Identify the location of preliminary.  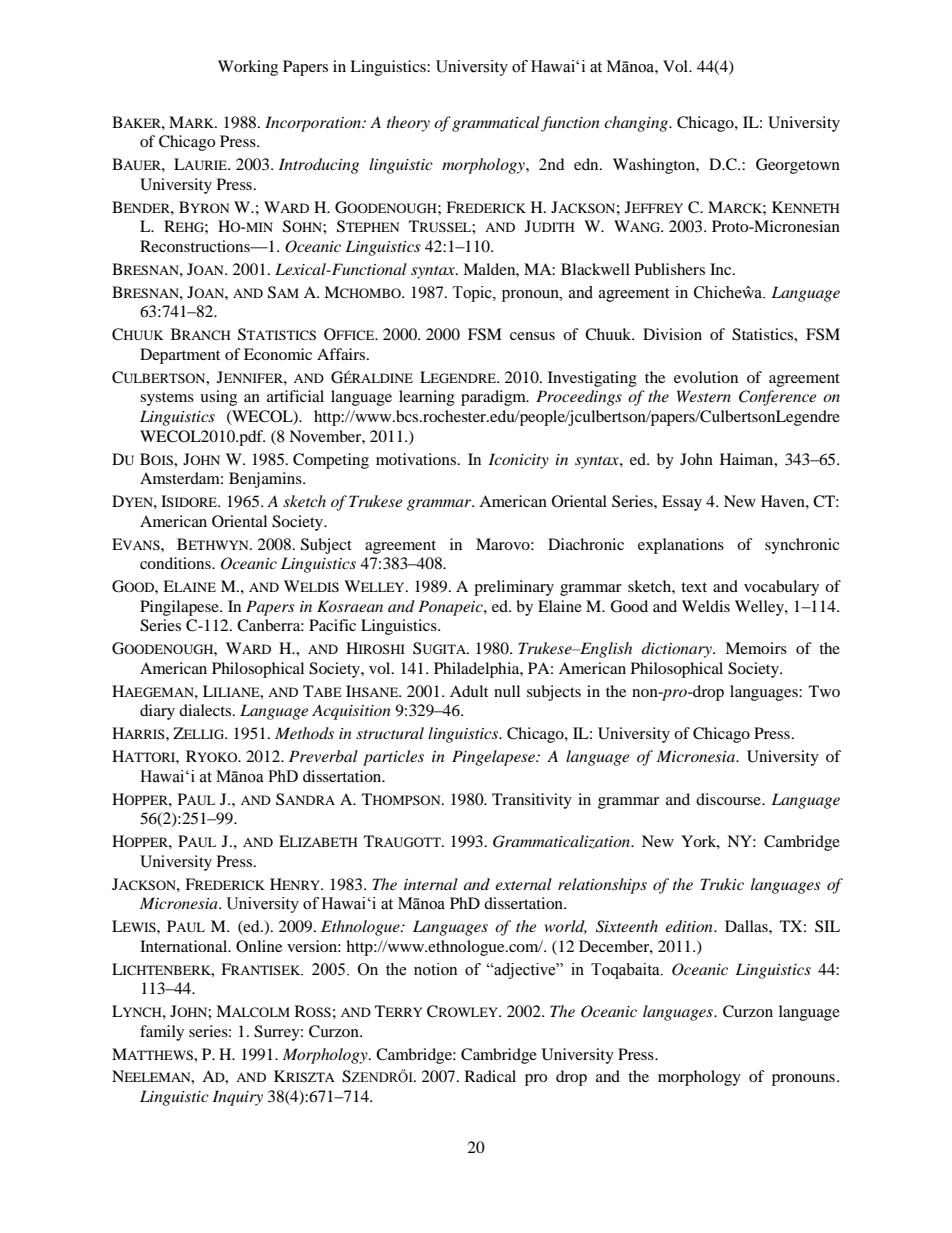
(514, 588).
